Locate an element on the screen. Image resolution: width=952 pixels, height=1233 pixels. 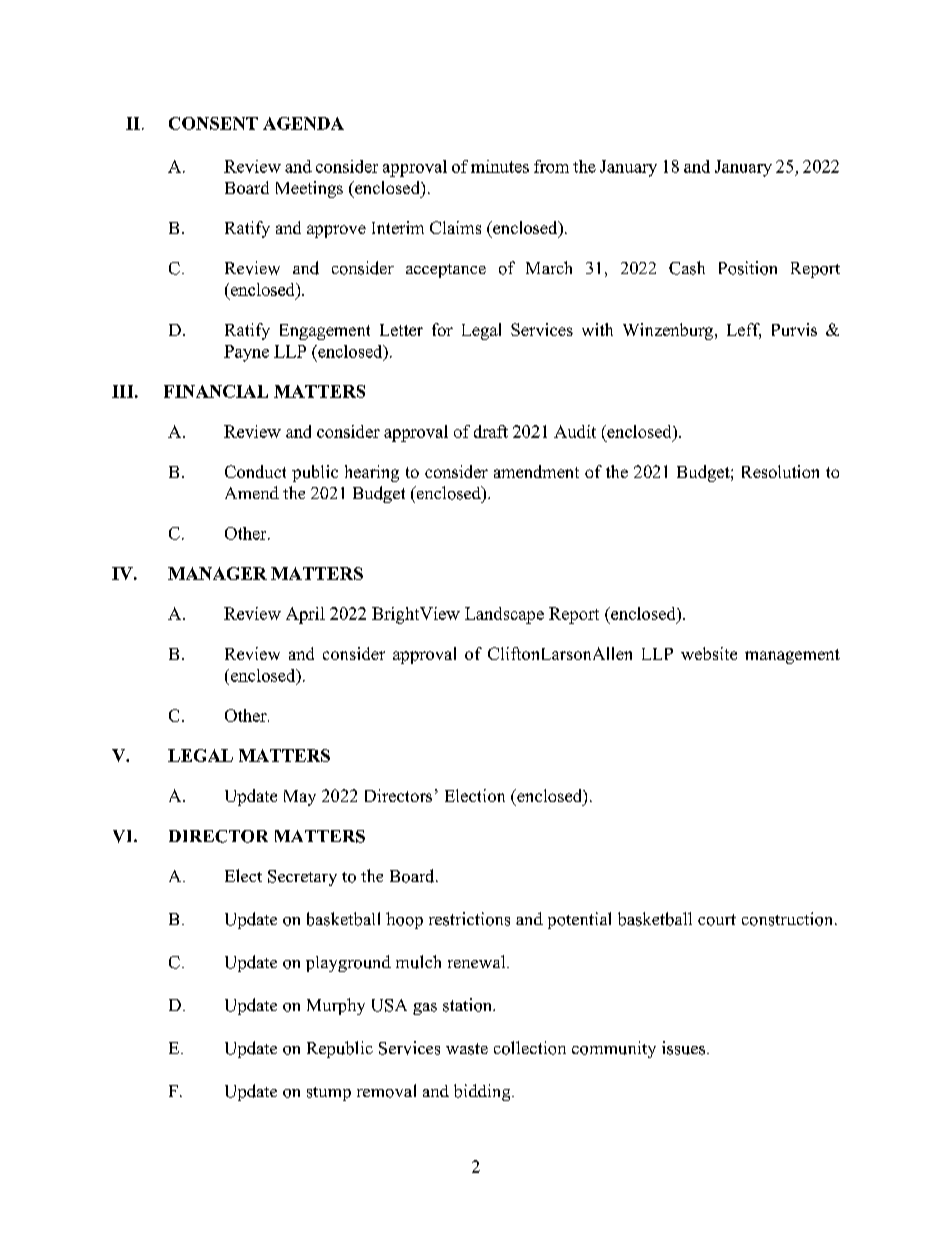
AGENDA is located at coordinates (303, 123).
